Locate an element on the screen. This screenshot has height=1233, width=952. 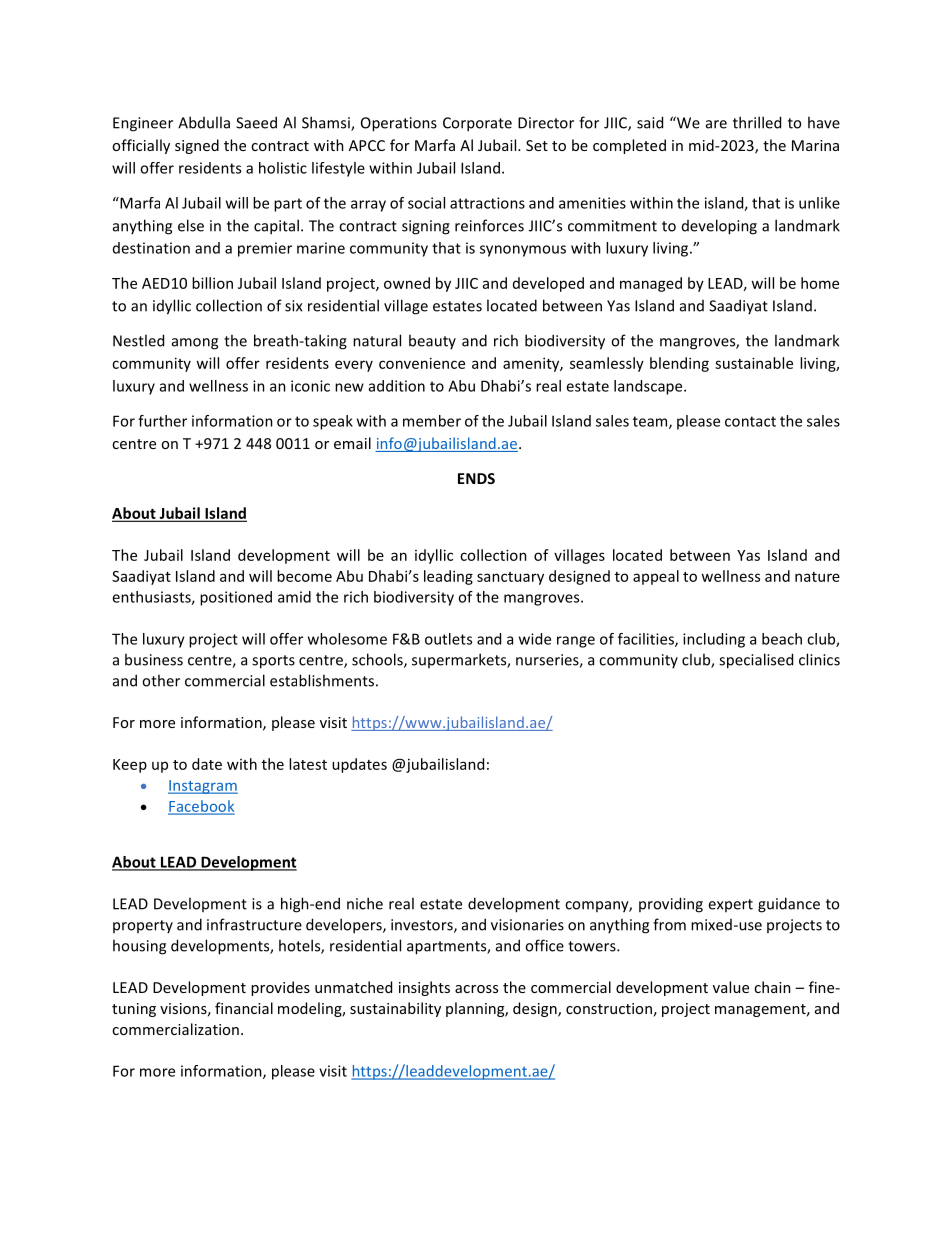
among is located at coordinates (195, 344).
